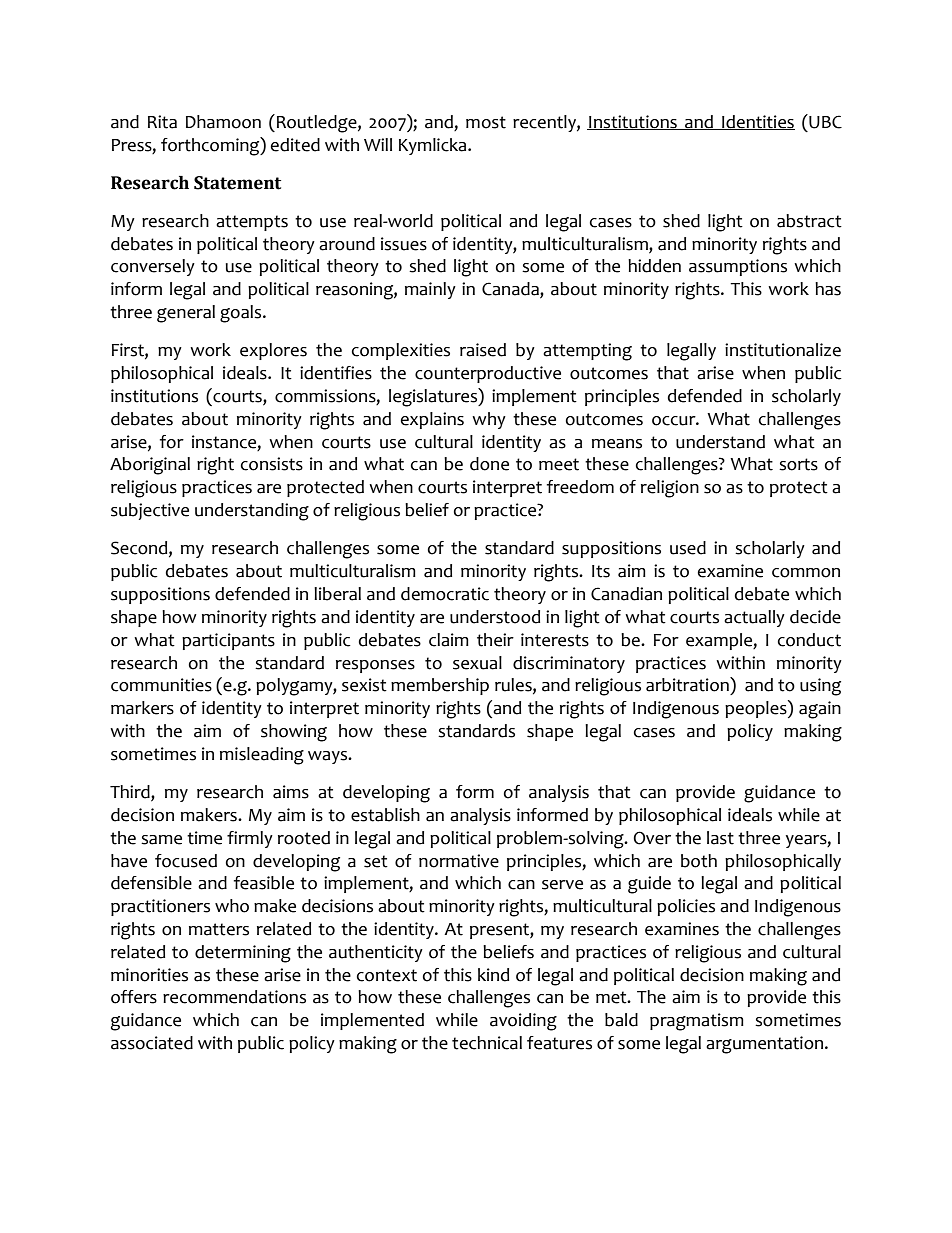 The width and height of the page is (952, 1233). I want to click on most, so click(486, 122).
